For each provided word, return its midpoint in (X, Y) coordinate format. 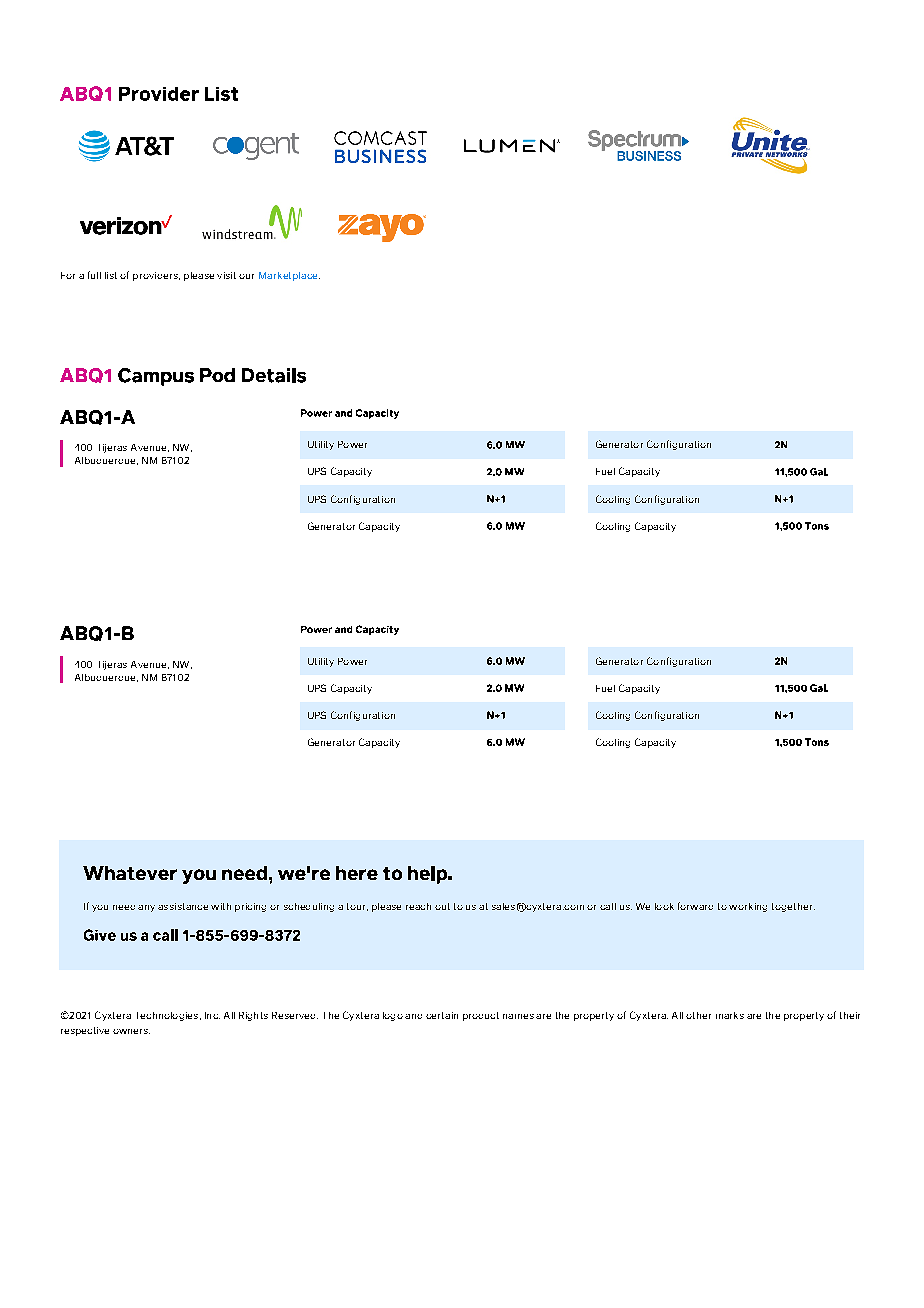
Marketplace (289, 276)
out (442, 906)
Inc (212, 1015)
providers (156, 276)
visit (226, 275)
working (748, 907)
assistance (183, 906)
